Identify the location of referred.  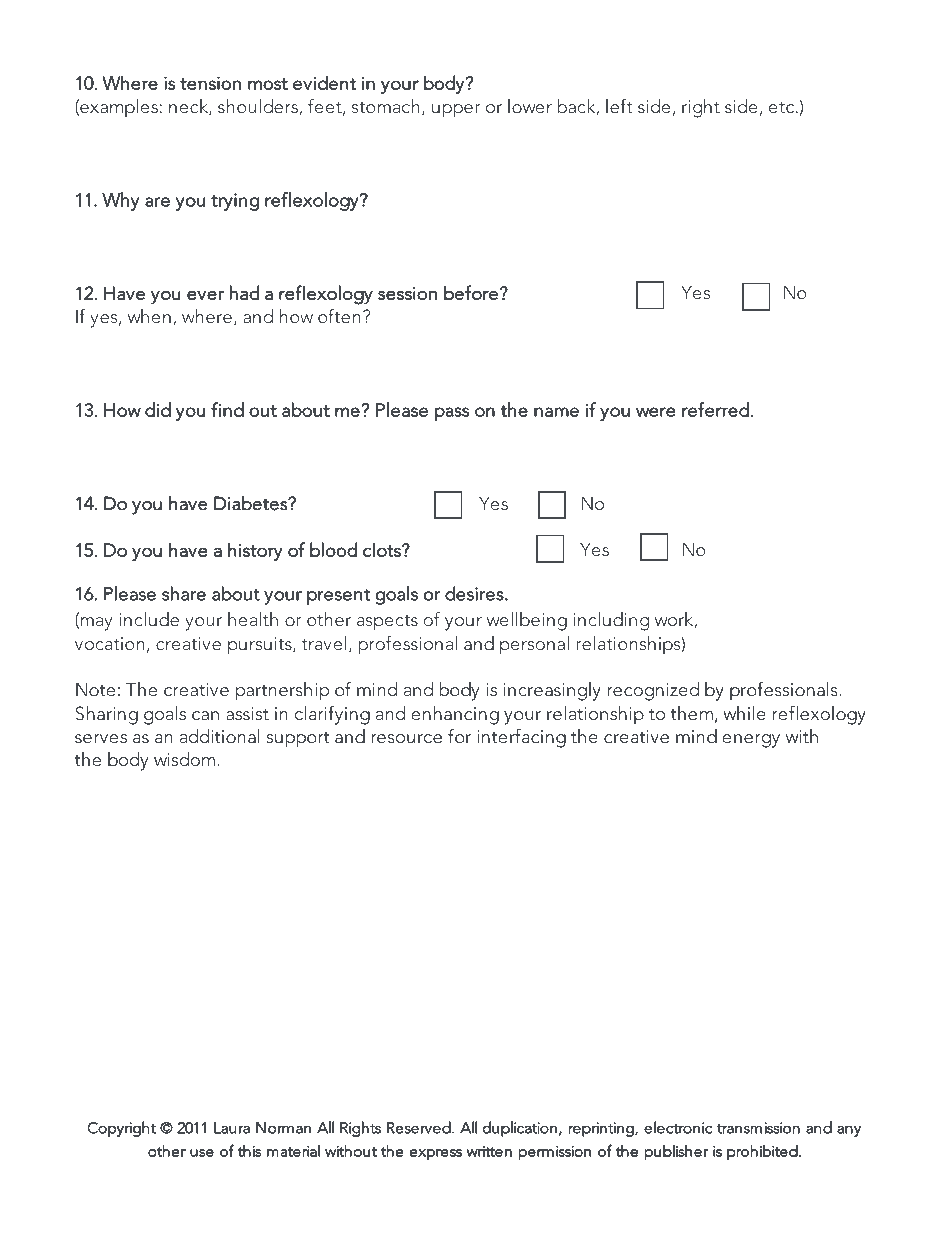
(715, 409).
